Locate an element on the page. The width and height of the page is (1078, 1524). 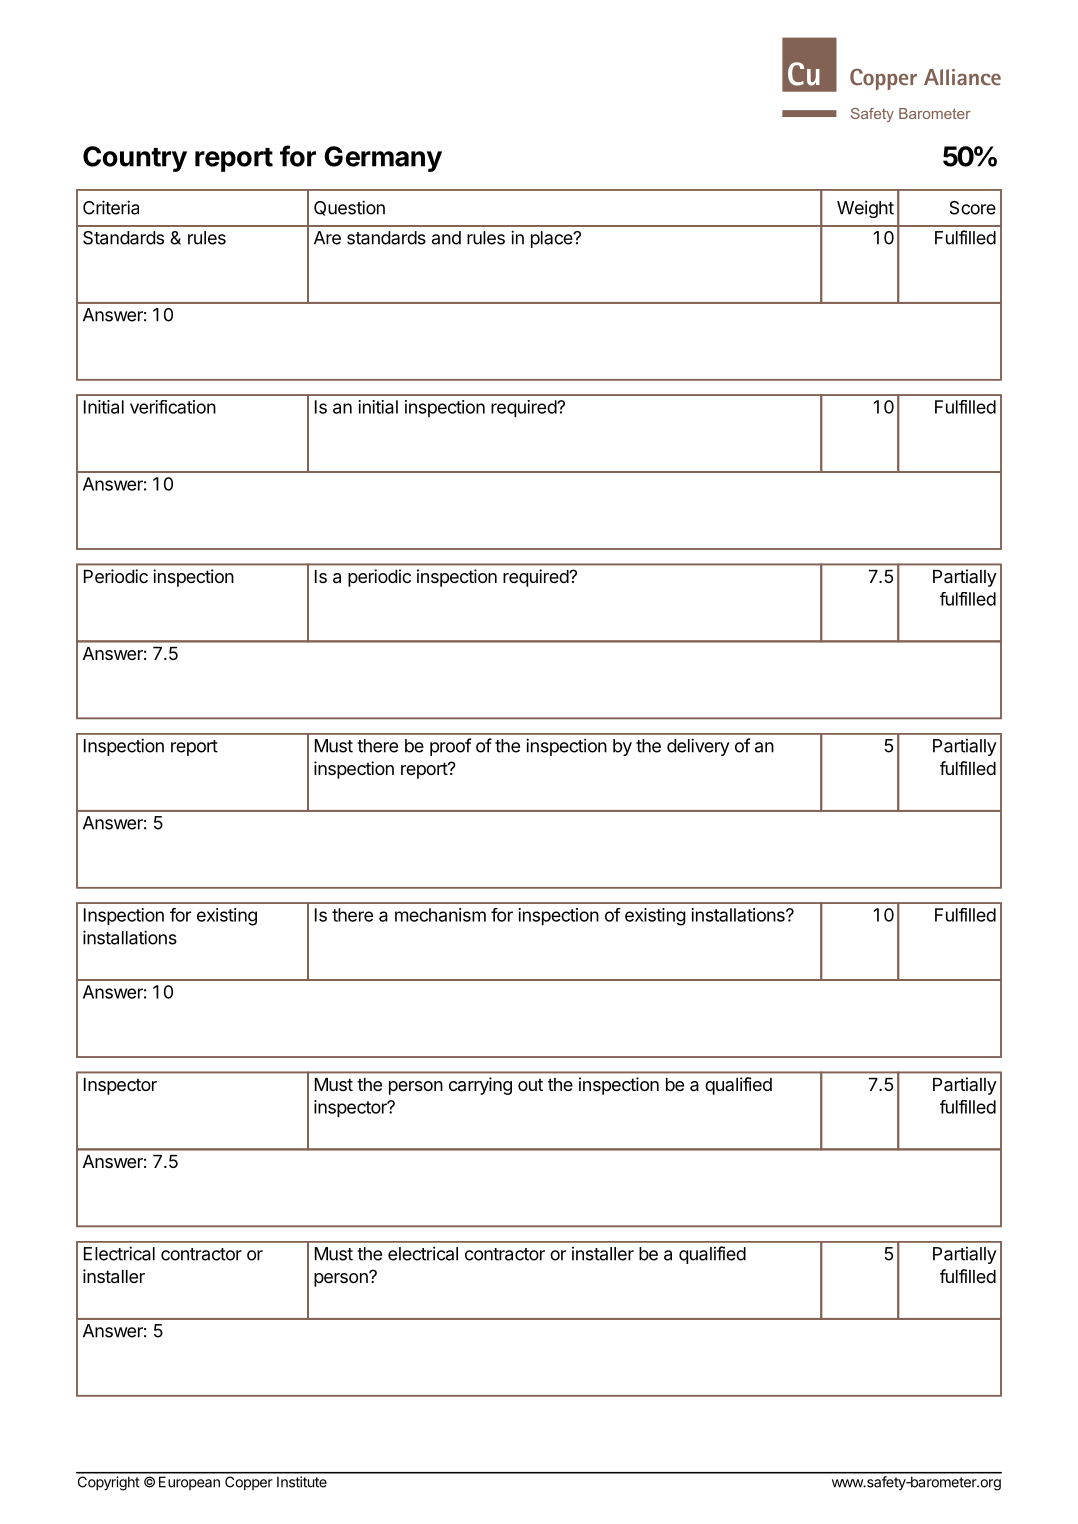
delivery is located at coordinates (698, 747).
